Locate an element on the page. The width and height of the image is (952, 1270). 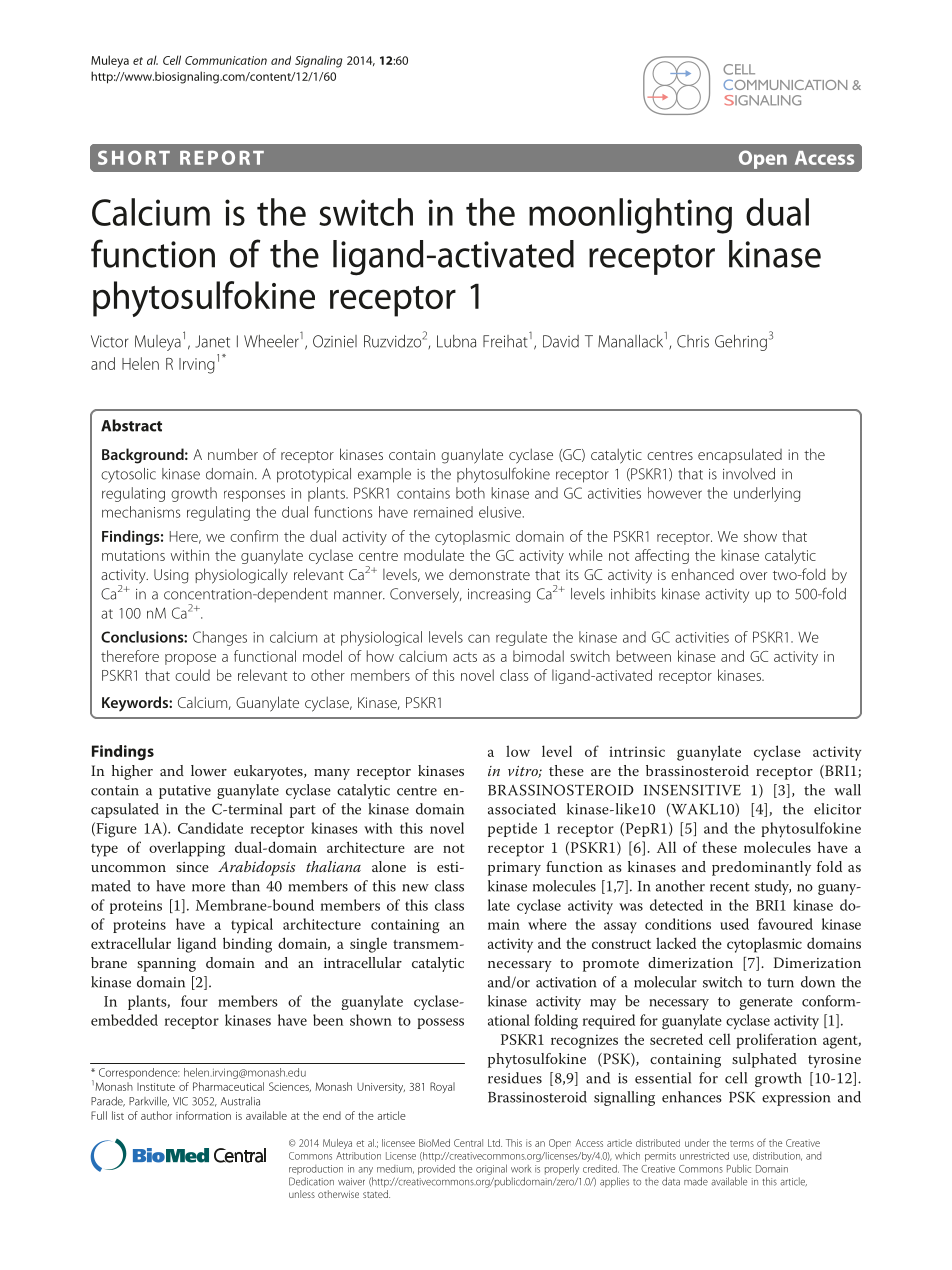
involved is located at coordinates (749, 474).
